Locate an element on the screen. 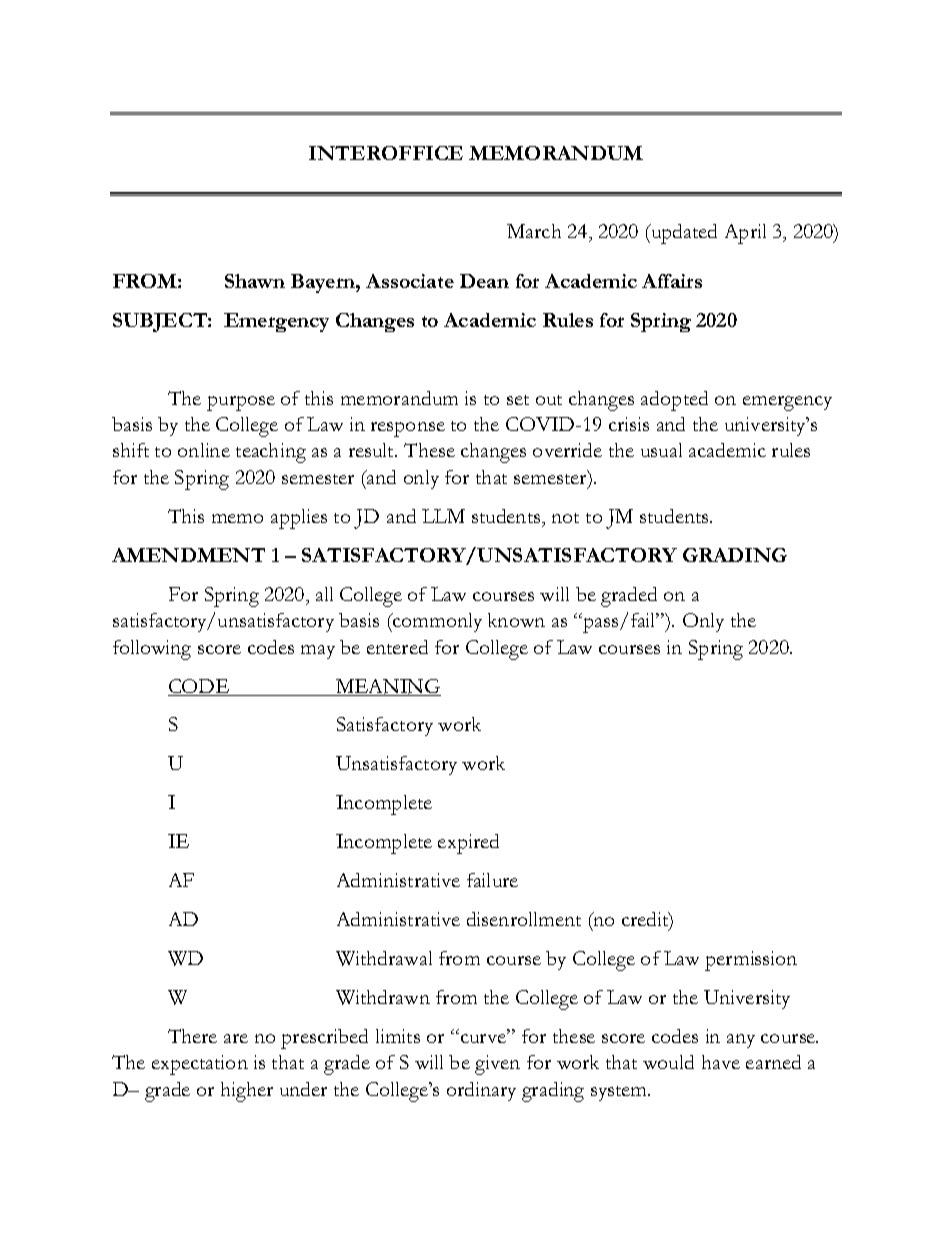  permission is located at coordinates (751, 961).
